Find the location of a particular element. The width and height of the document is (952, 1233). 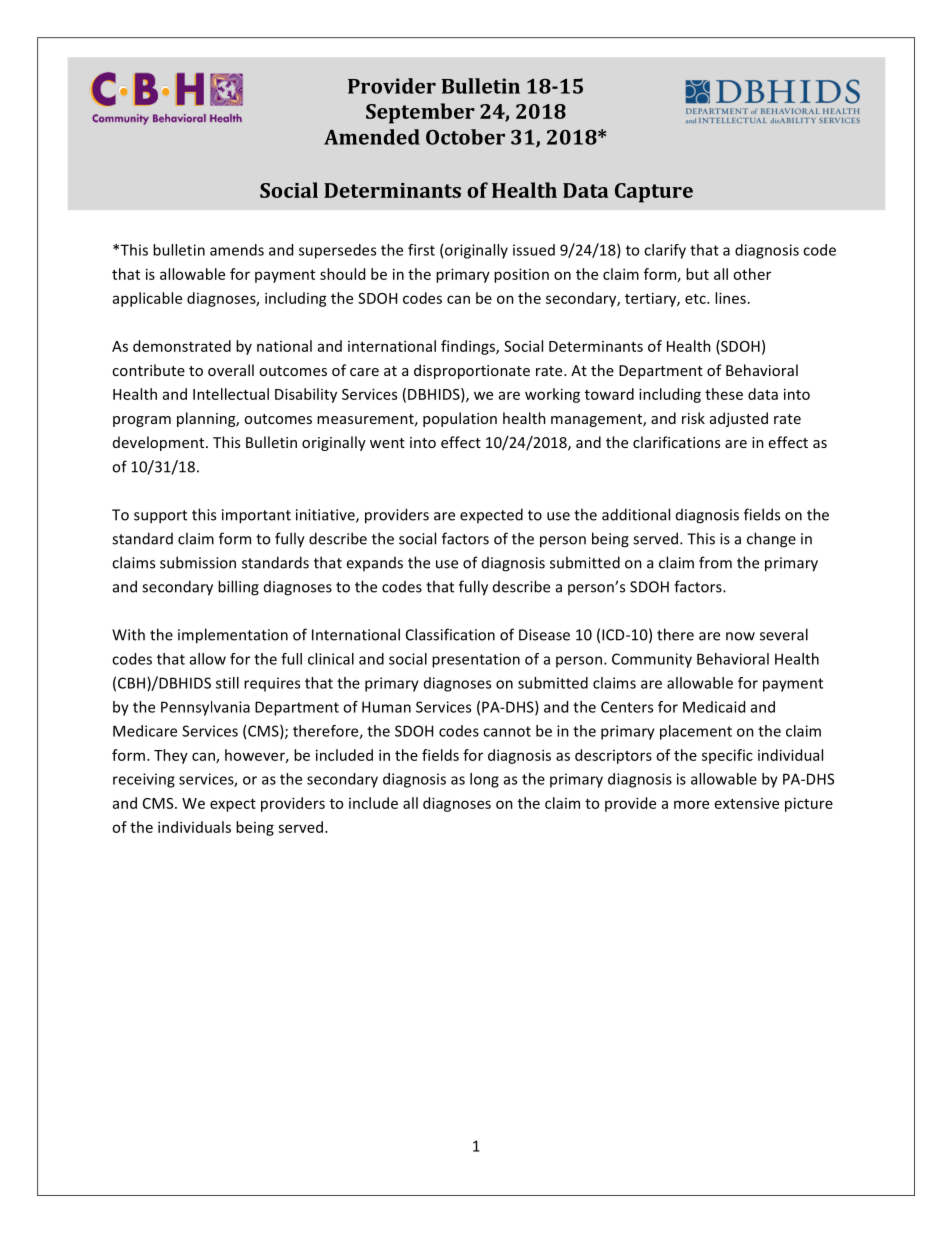

October is located at coordinates (465, 137).
